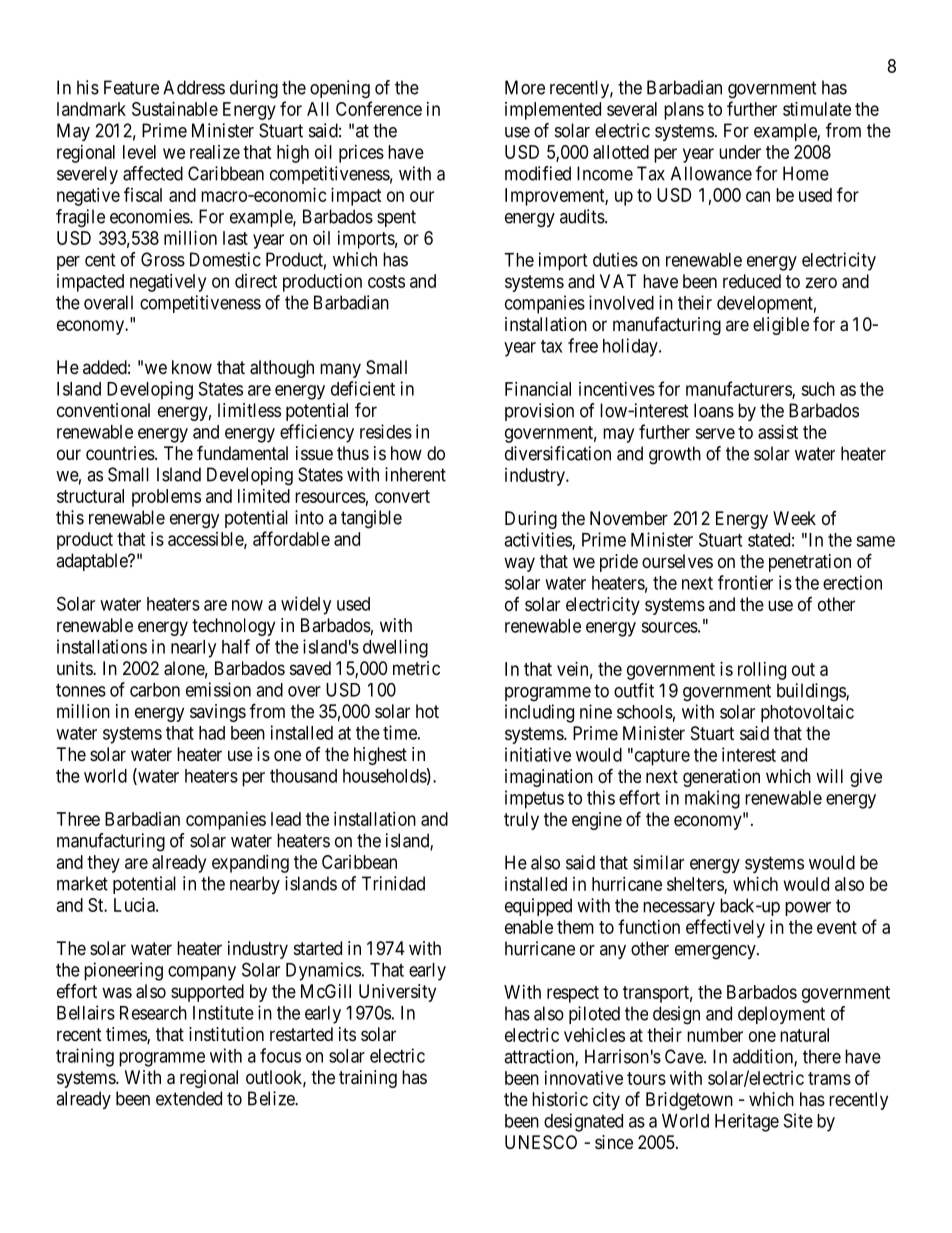  Describe the element at coordinates (233, 627) in the screenshot. I see `technology` at that location.
